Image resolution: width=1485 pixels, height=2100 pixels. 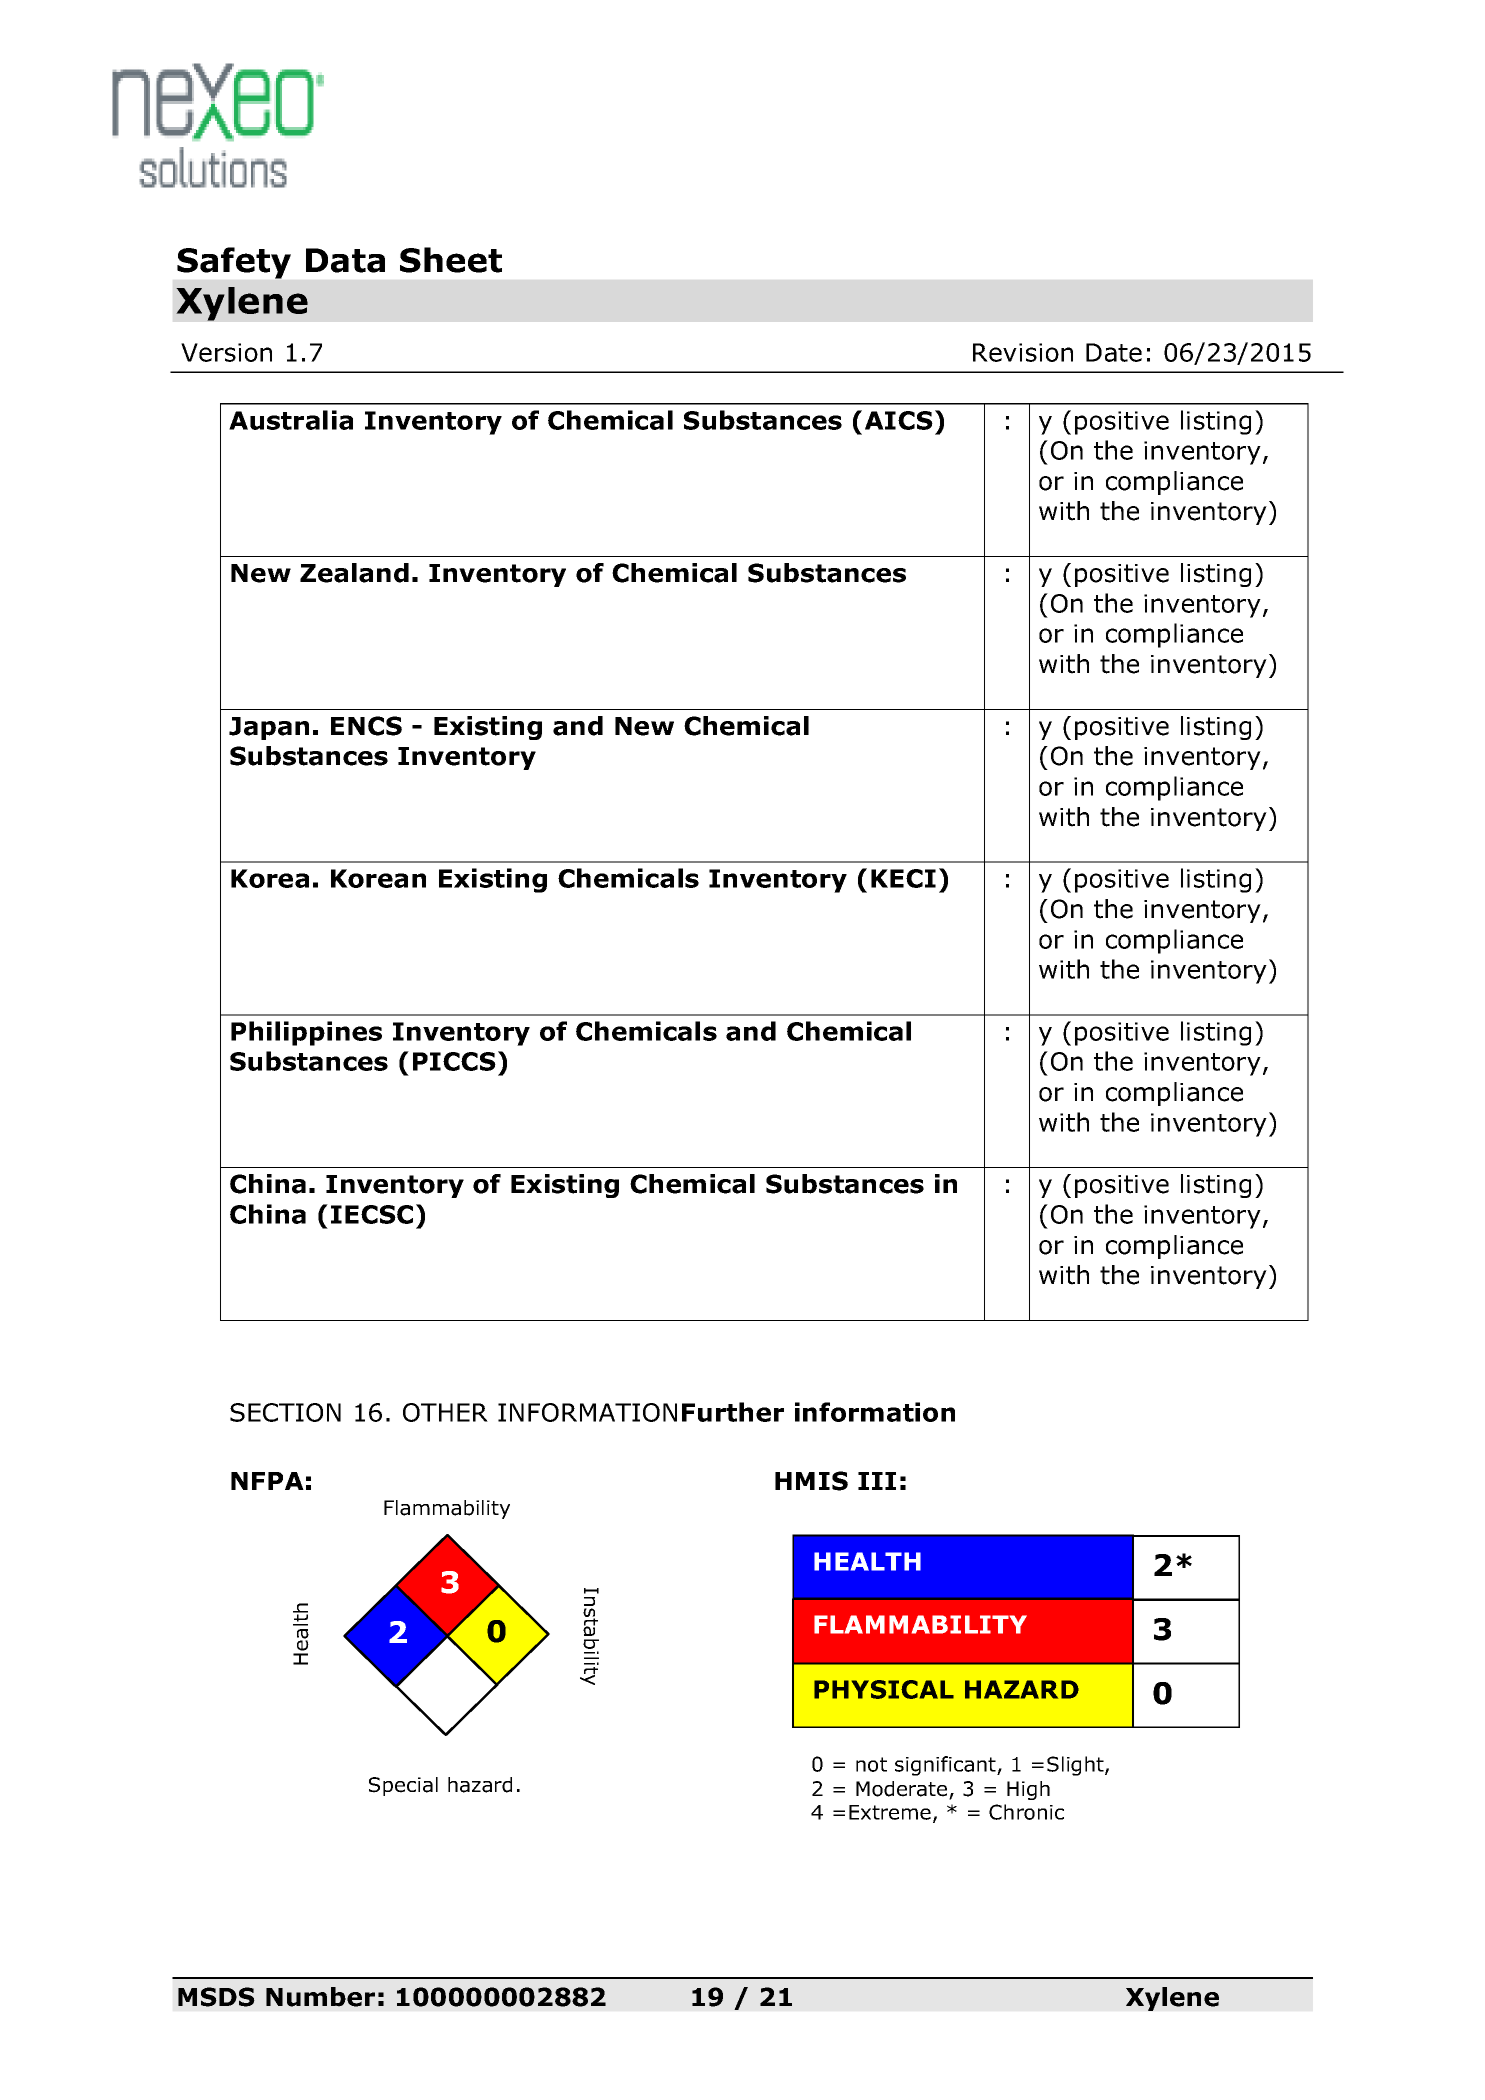 What do you see at coordinates (884, 1689) in the screenshot?
I see `PHYSICAL` at bounding box center [884, 1689].
